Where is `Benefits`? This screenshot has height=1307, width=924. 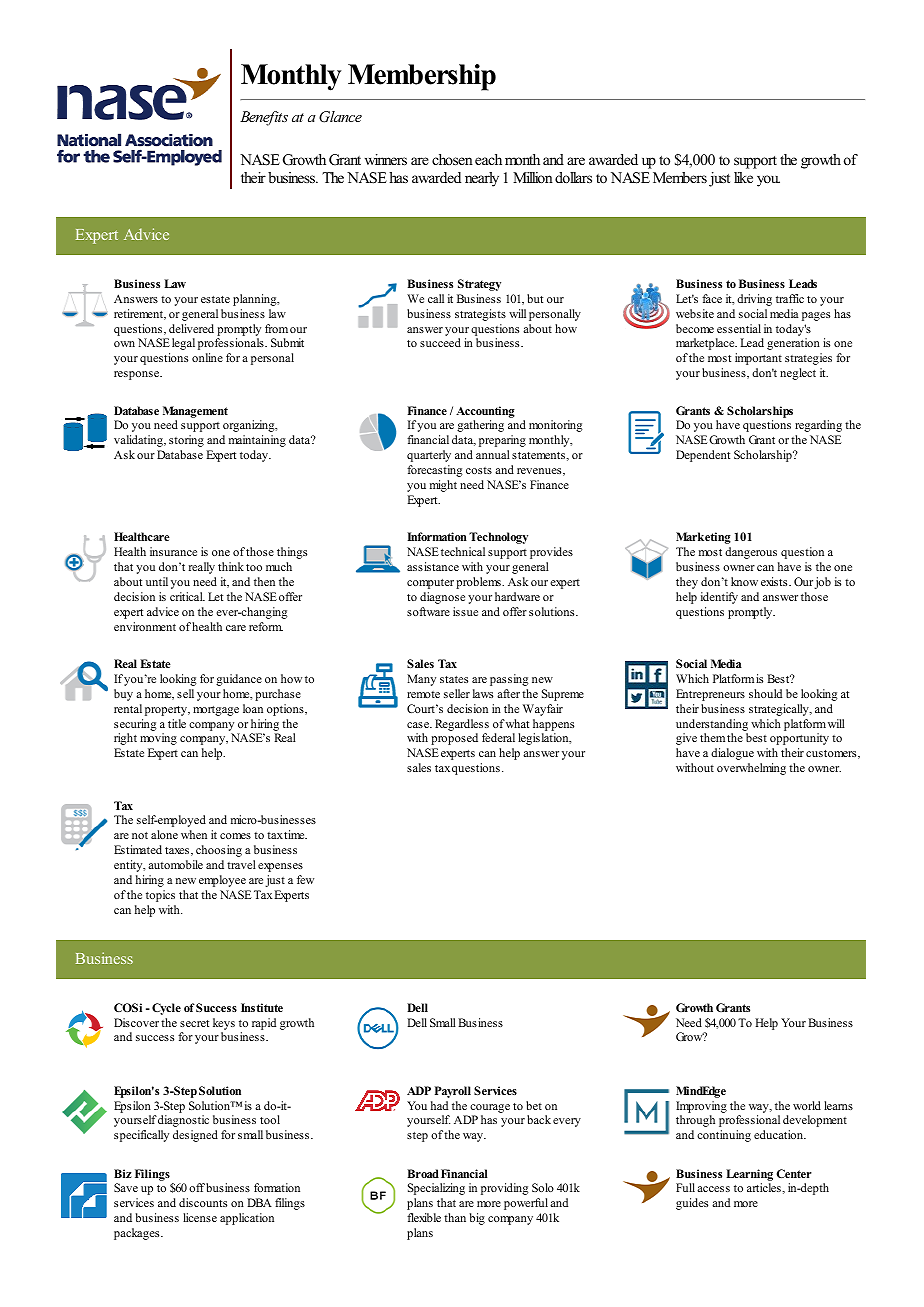 Benefits is located at coordinates (264, 118).
